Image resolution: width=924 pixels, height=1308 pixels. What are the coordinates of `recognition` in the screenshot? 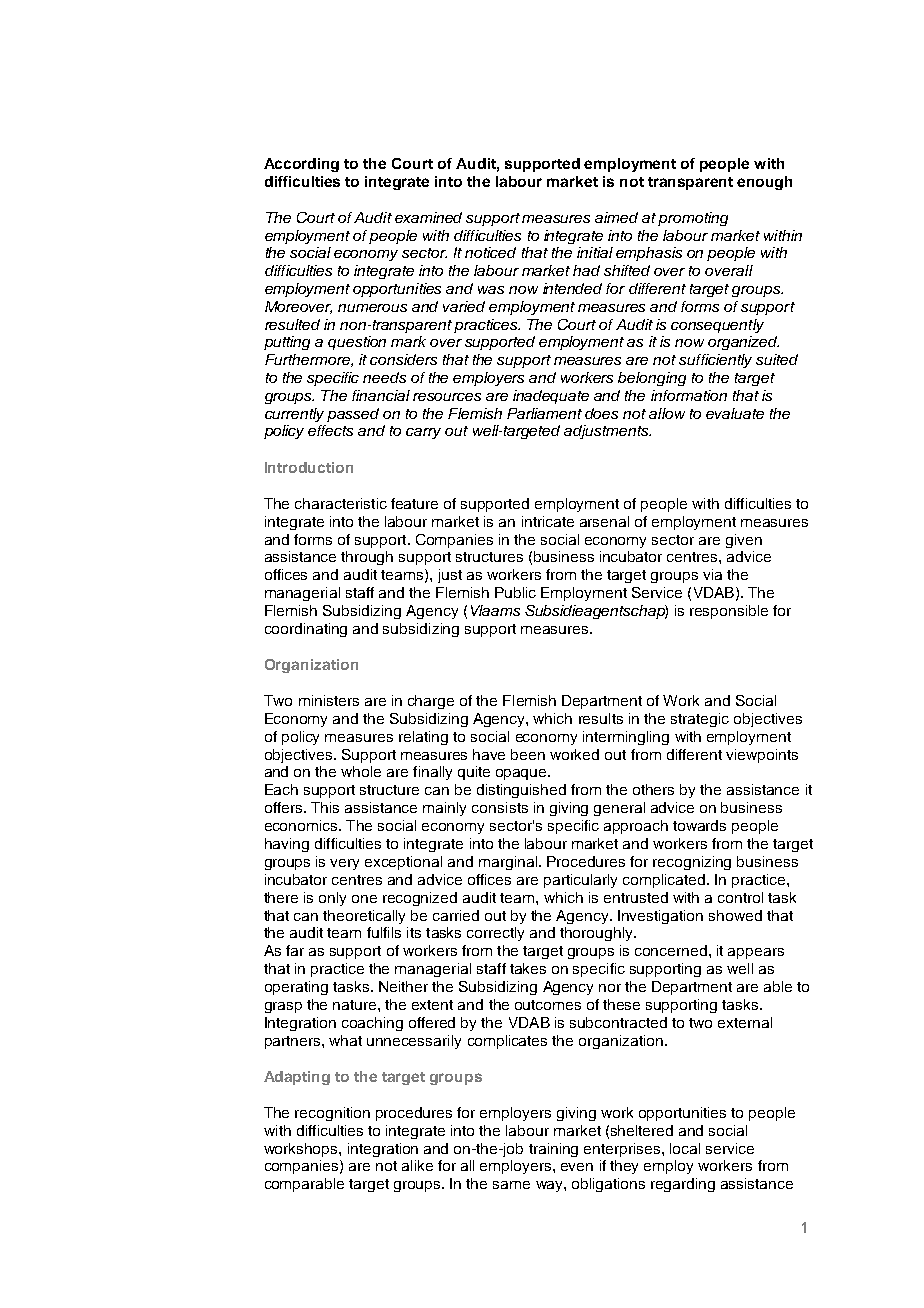 It's located at (332, 1114).
